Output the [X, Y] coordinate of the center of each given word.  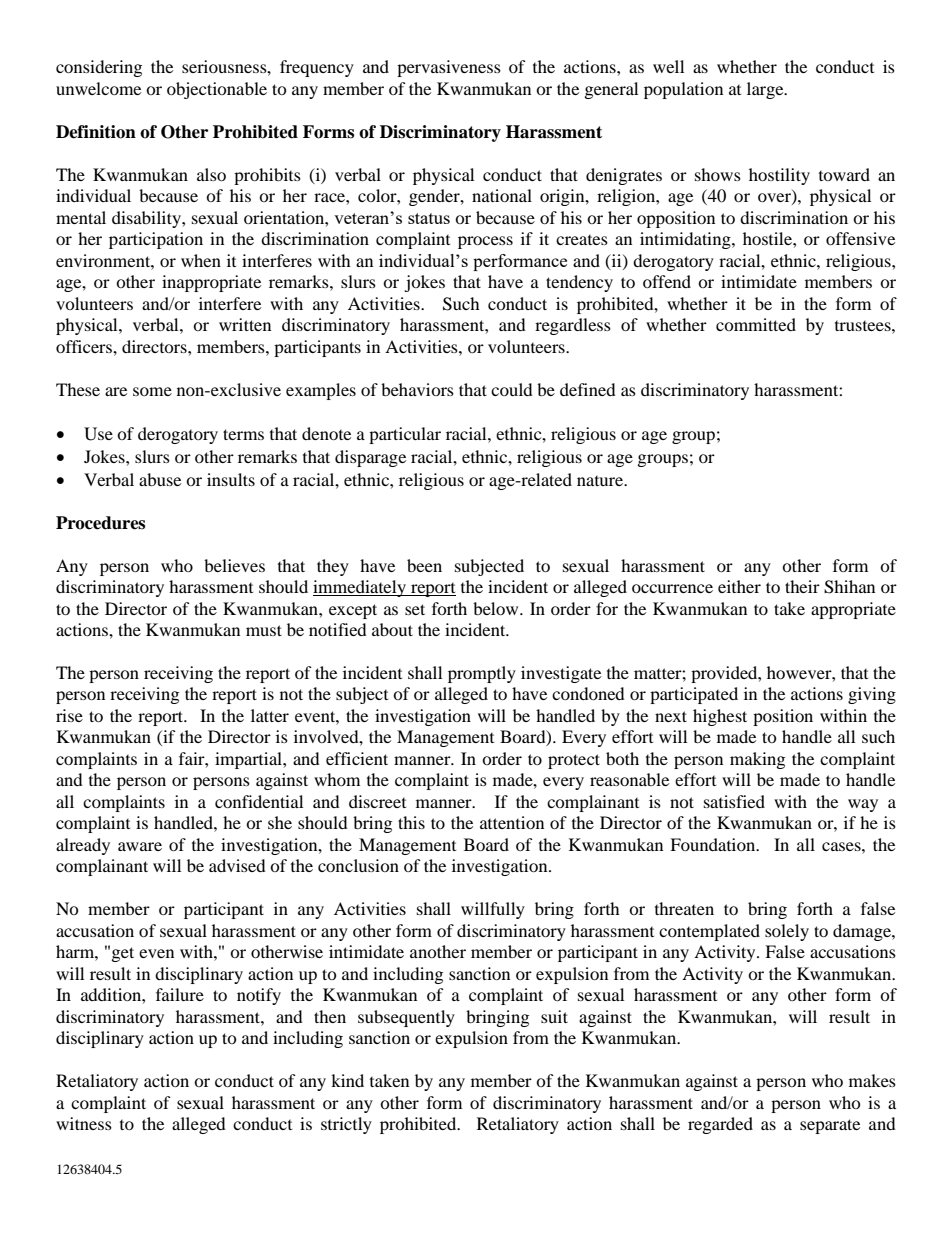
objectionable [217, 90]
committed [756, 324]
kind [347, 1080]
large [766, 90]
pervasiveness [449, 68]
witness [84, 1123]
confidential [259, 801]
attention [512, 822]
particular [405, 435]
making [757, 760]
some [152, 391]
